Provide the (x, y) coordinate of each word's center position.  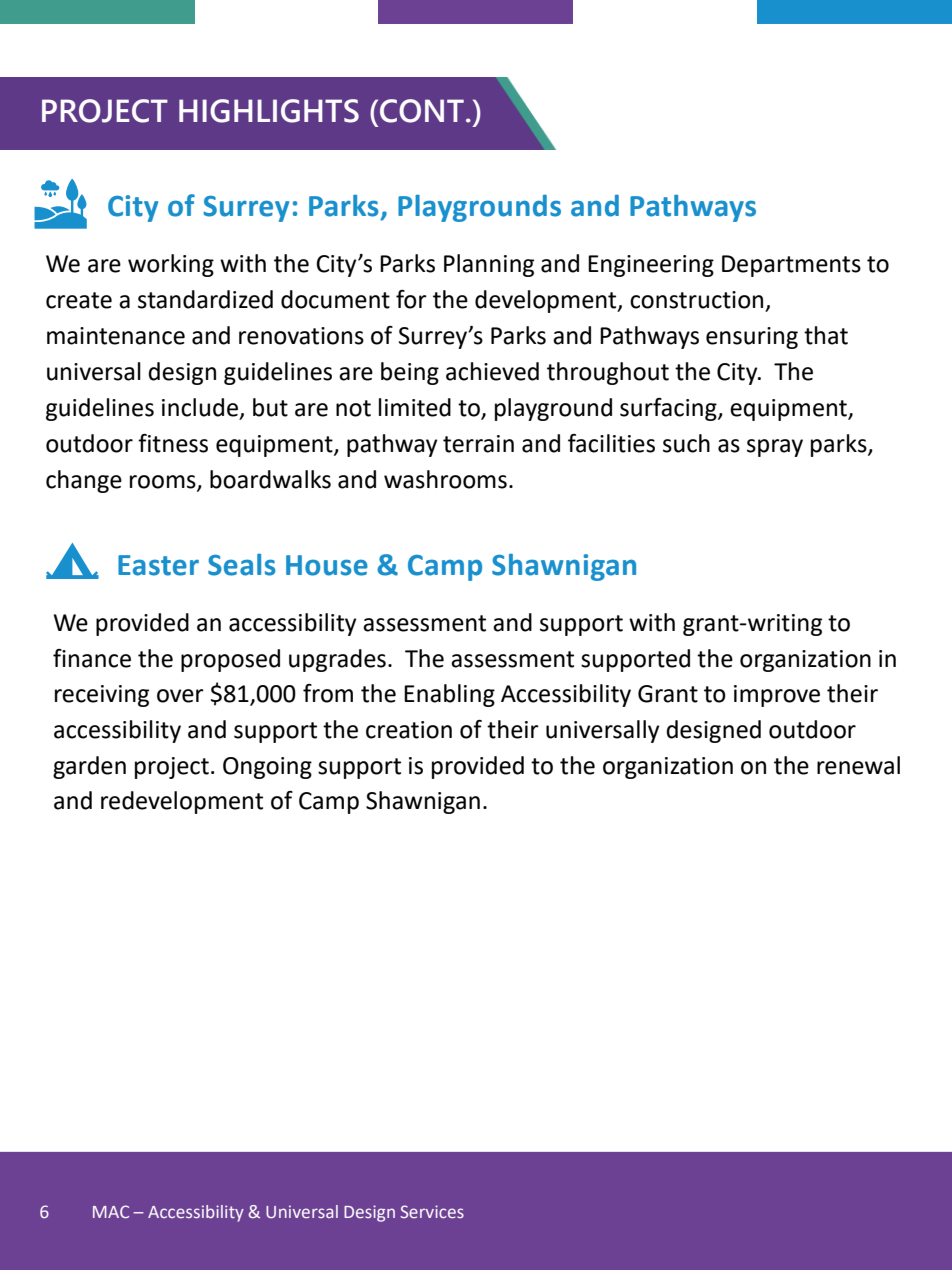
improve (777, 696)
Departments (791, 266)
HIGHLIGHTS (269, 111)
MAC (111, 1211)
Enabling (449, 695)
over (180, 696)
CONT (422, 111)
